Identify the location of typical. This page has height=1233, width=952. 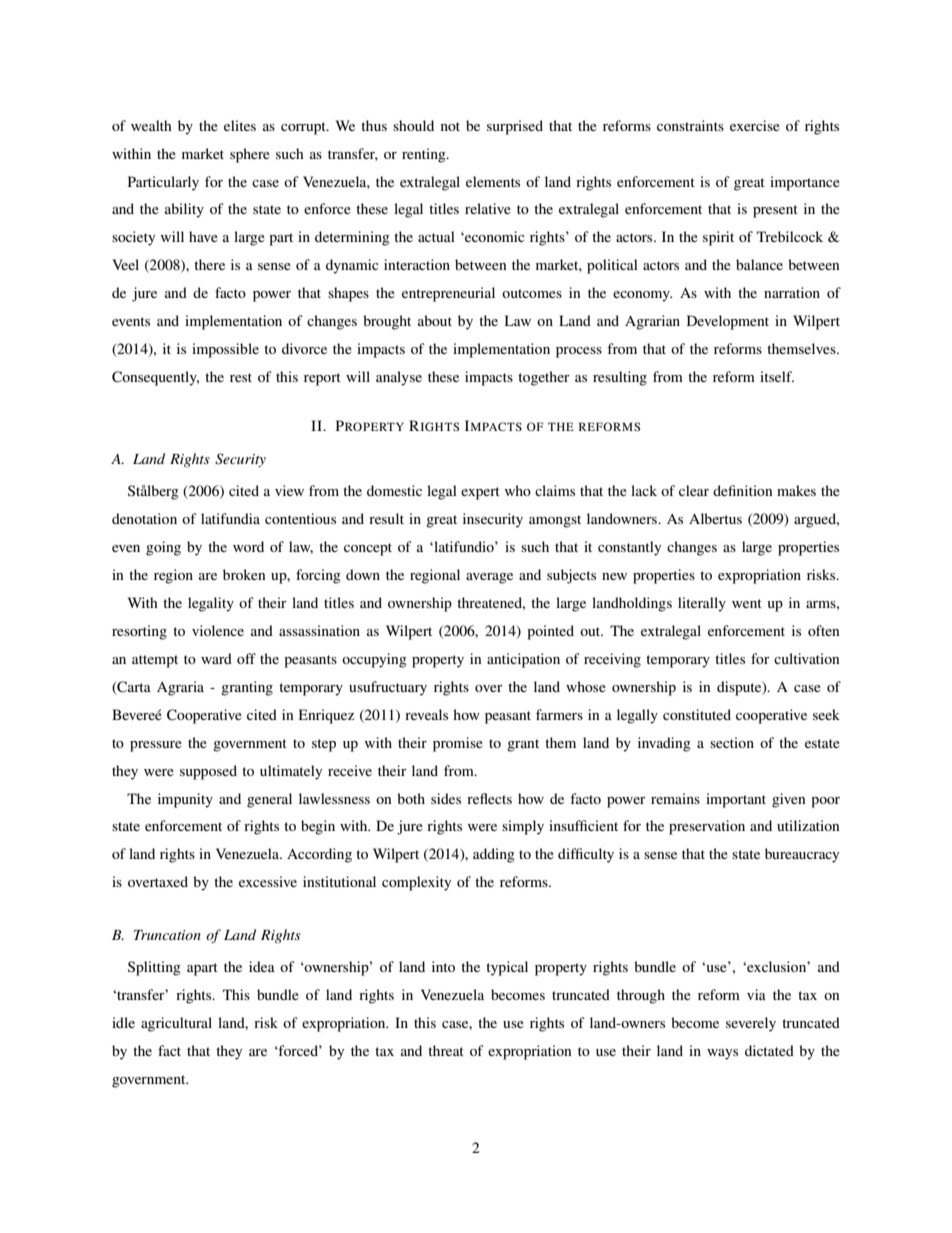
(507, 968).
